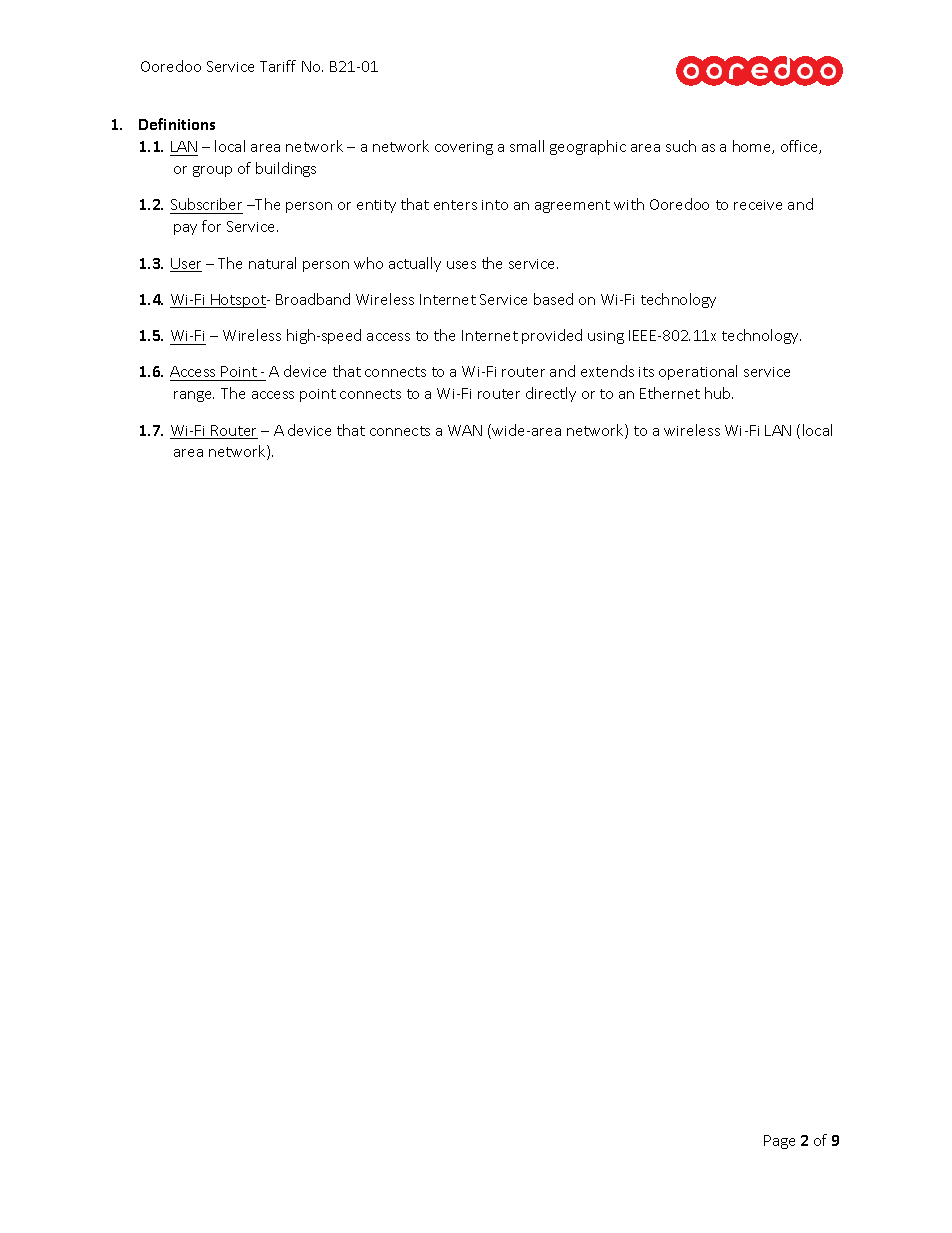 The image size is (952, 1233). I want to click on Tariff, so click(278, 66).
